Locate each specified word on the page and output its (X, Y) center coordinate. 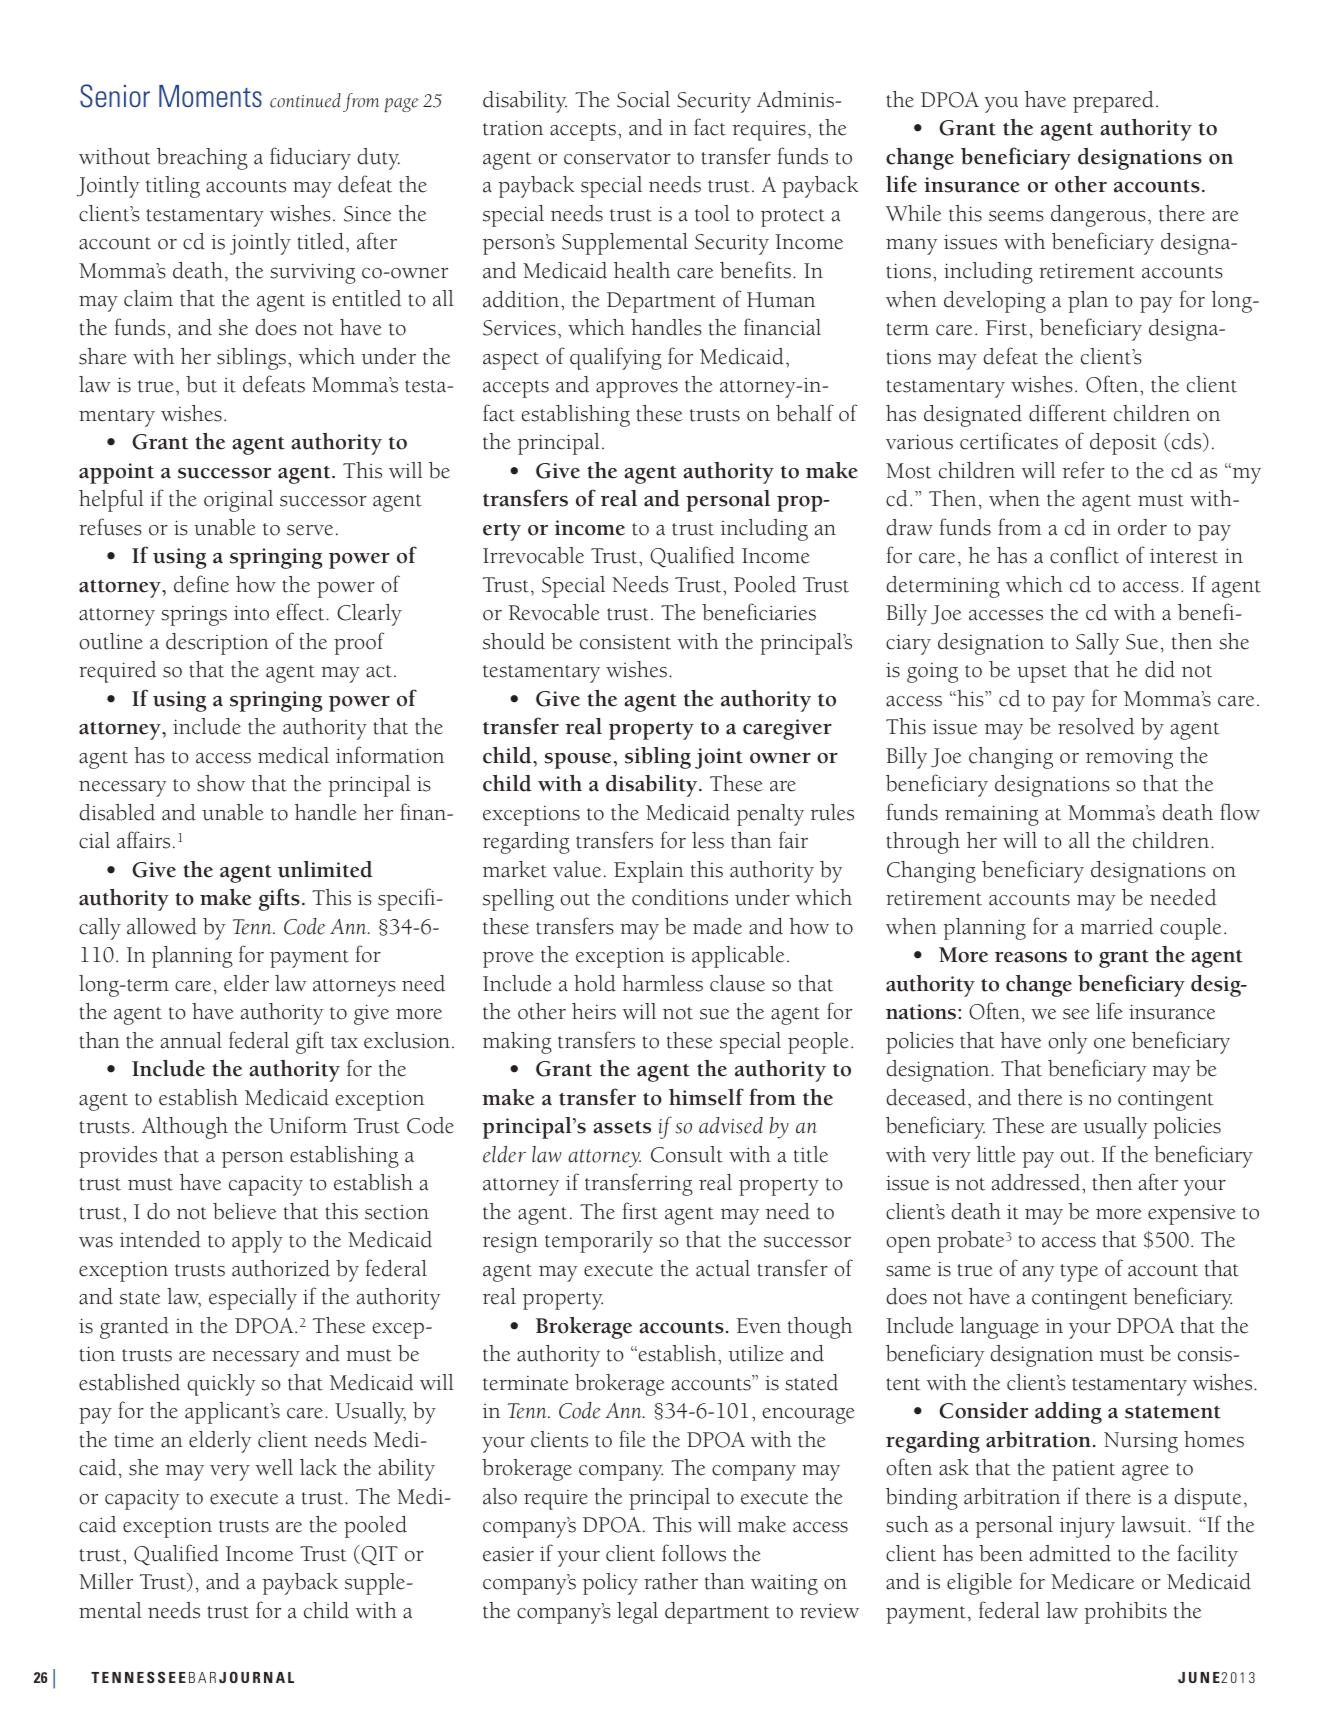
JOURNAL (256, 1677)
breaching (202, 159)
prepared (1113, 102)
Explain (649, 872)
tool (712, 213)
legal (637, 1613)
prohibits (1125, 1613)
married (1117, 926)
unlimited (325, 869)
